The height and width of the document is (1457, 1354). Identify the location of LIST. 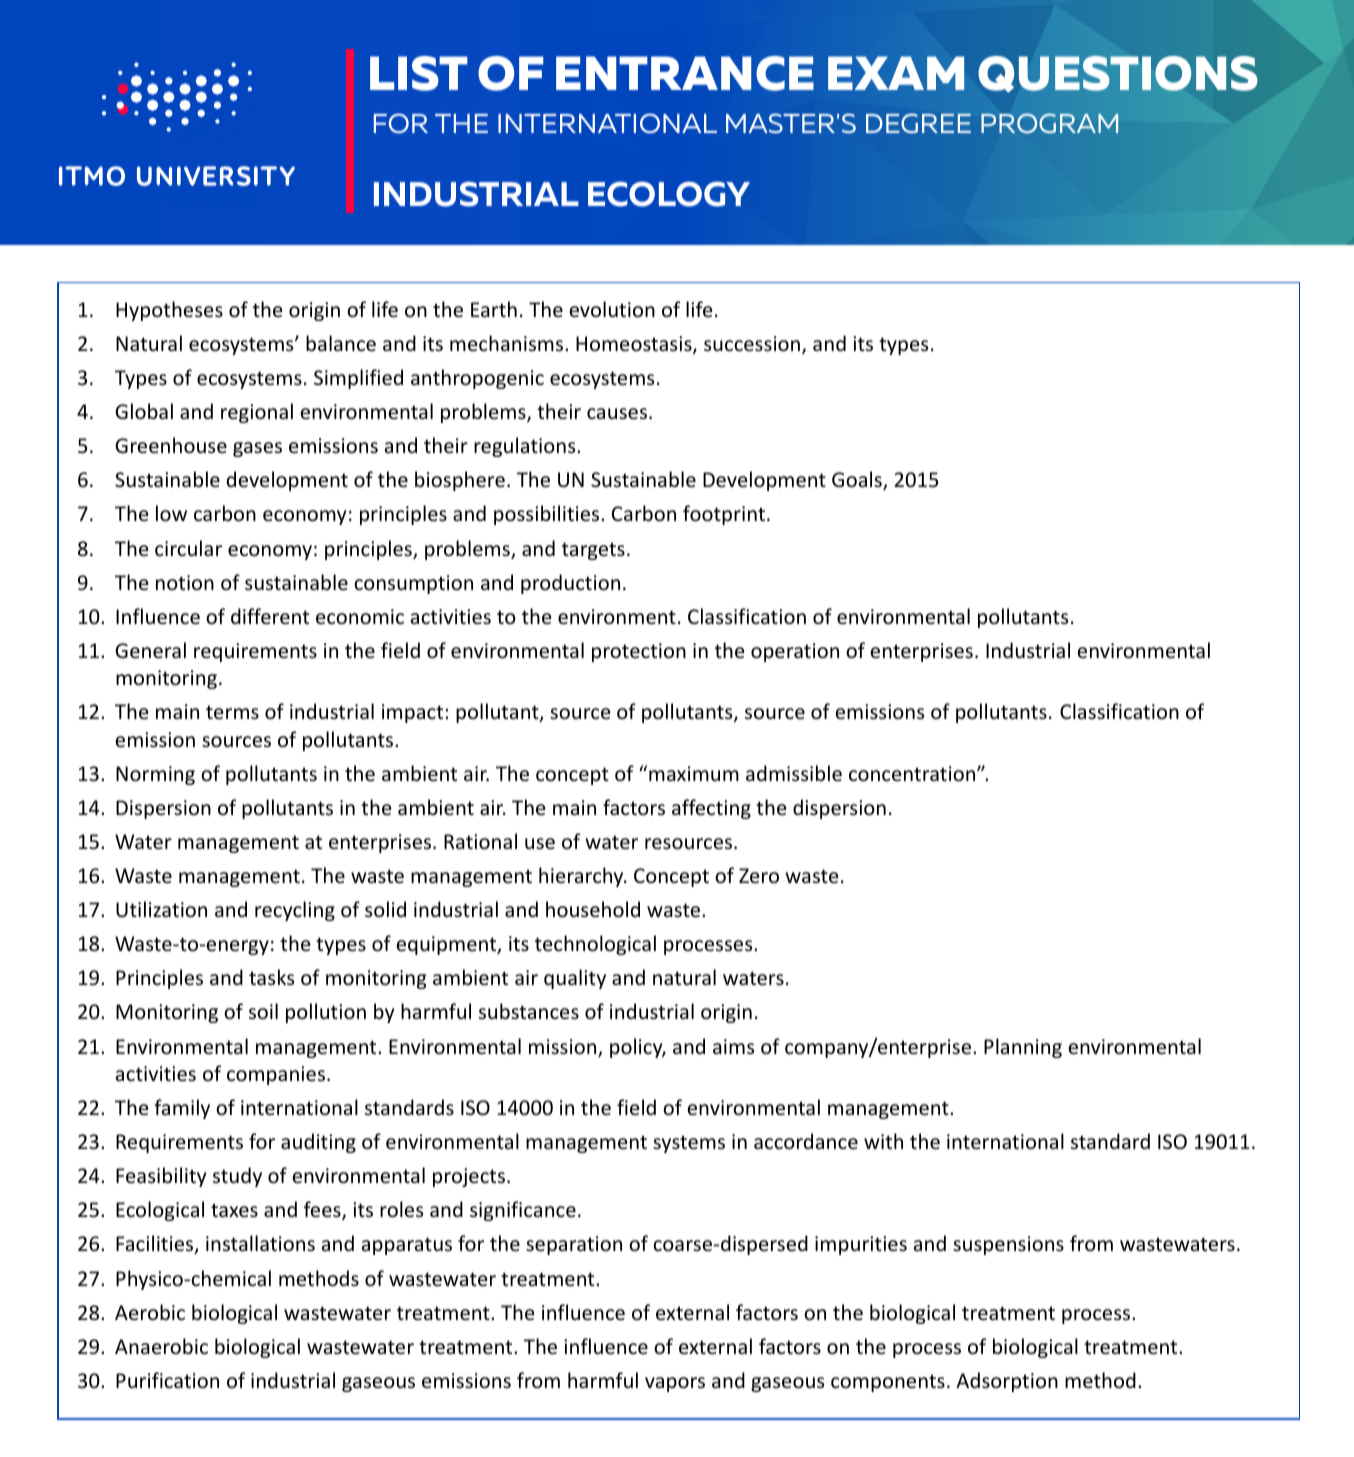
(419, 73).
